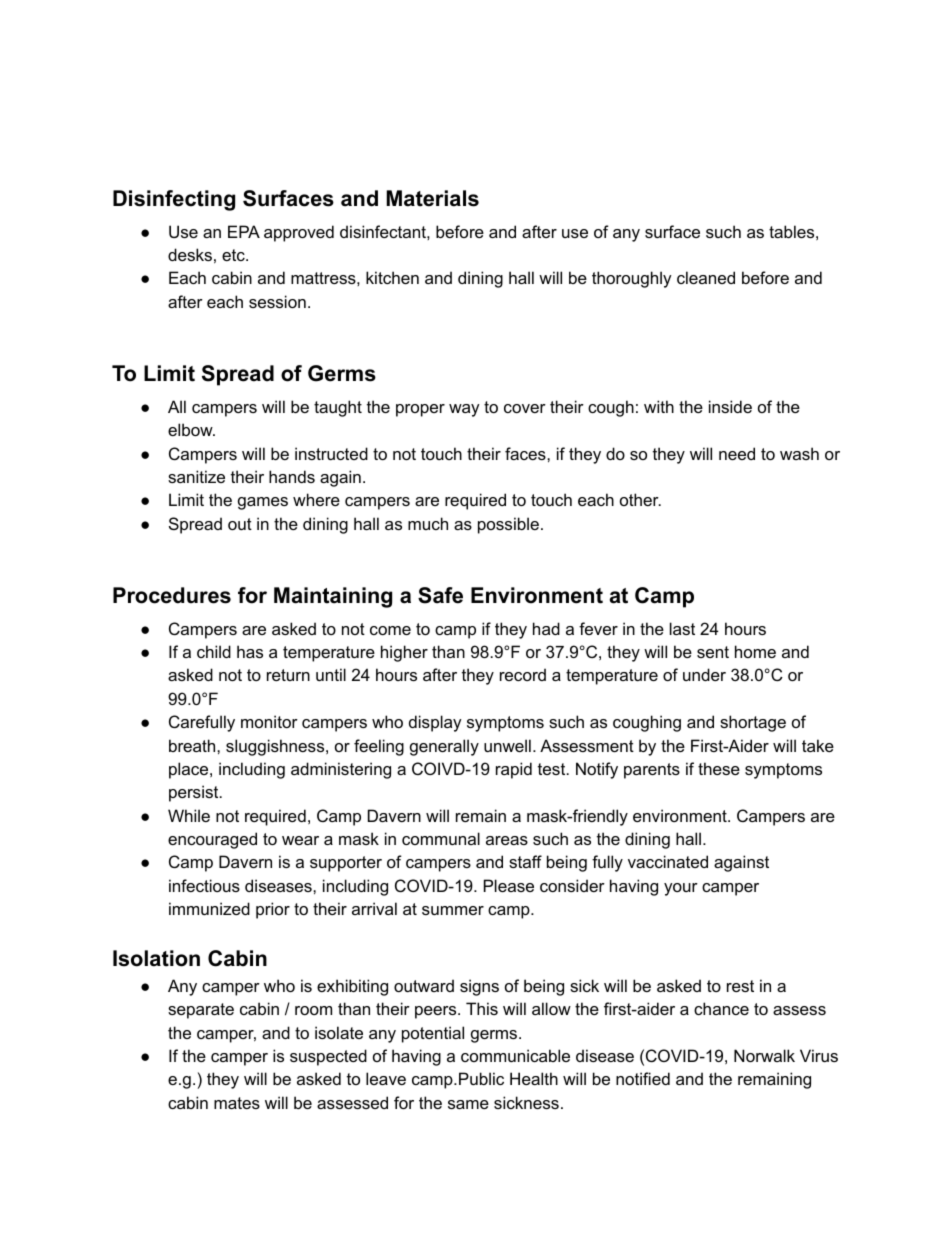  Describe the element at coordinates (432, 198) in the document. I see `Materials` at that location.
